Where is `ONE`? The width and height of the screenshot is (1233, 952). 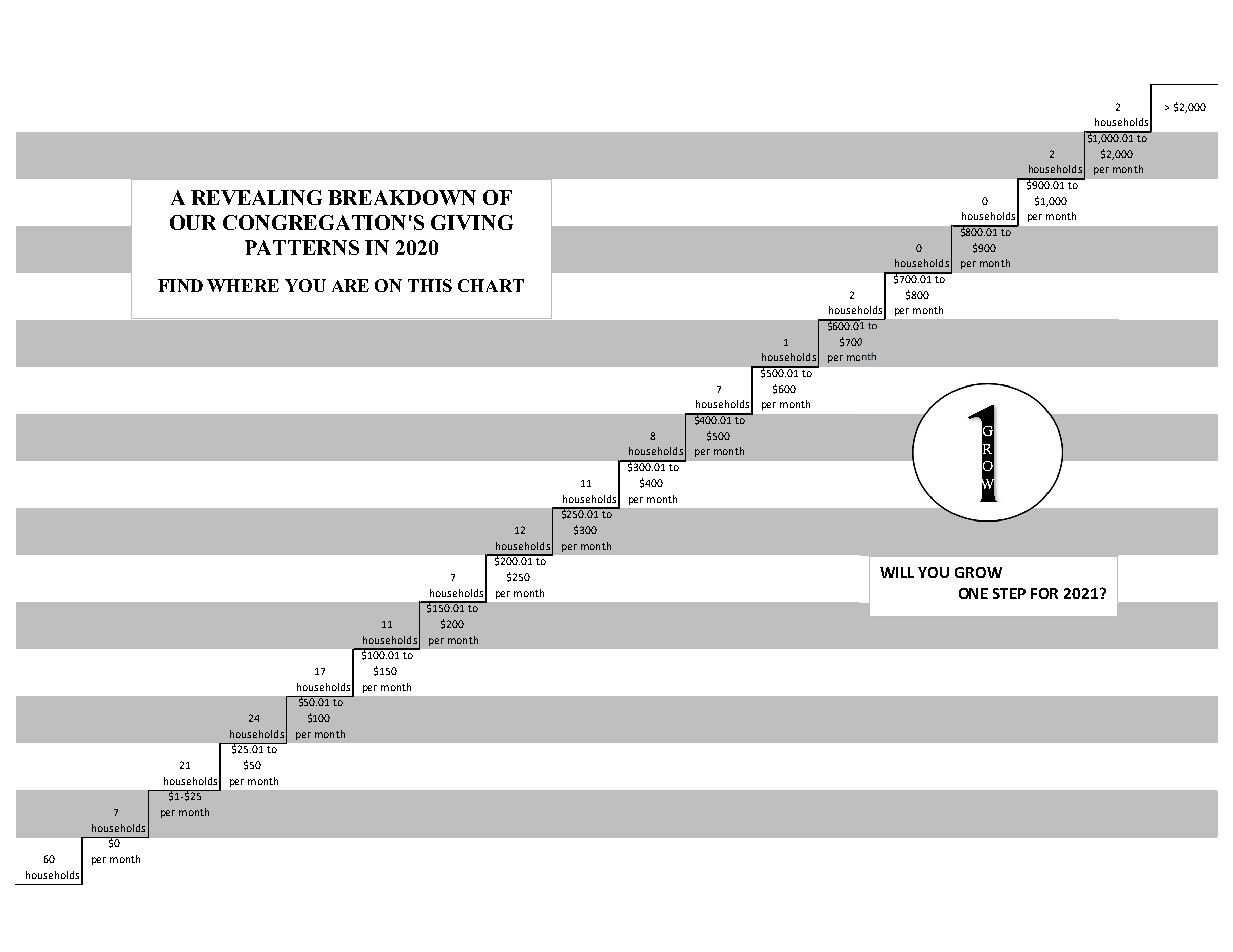
ONE is located at coordinates (973, 593).
